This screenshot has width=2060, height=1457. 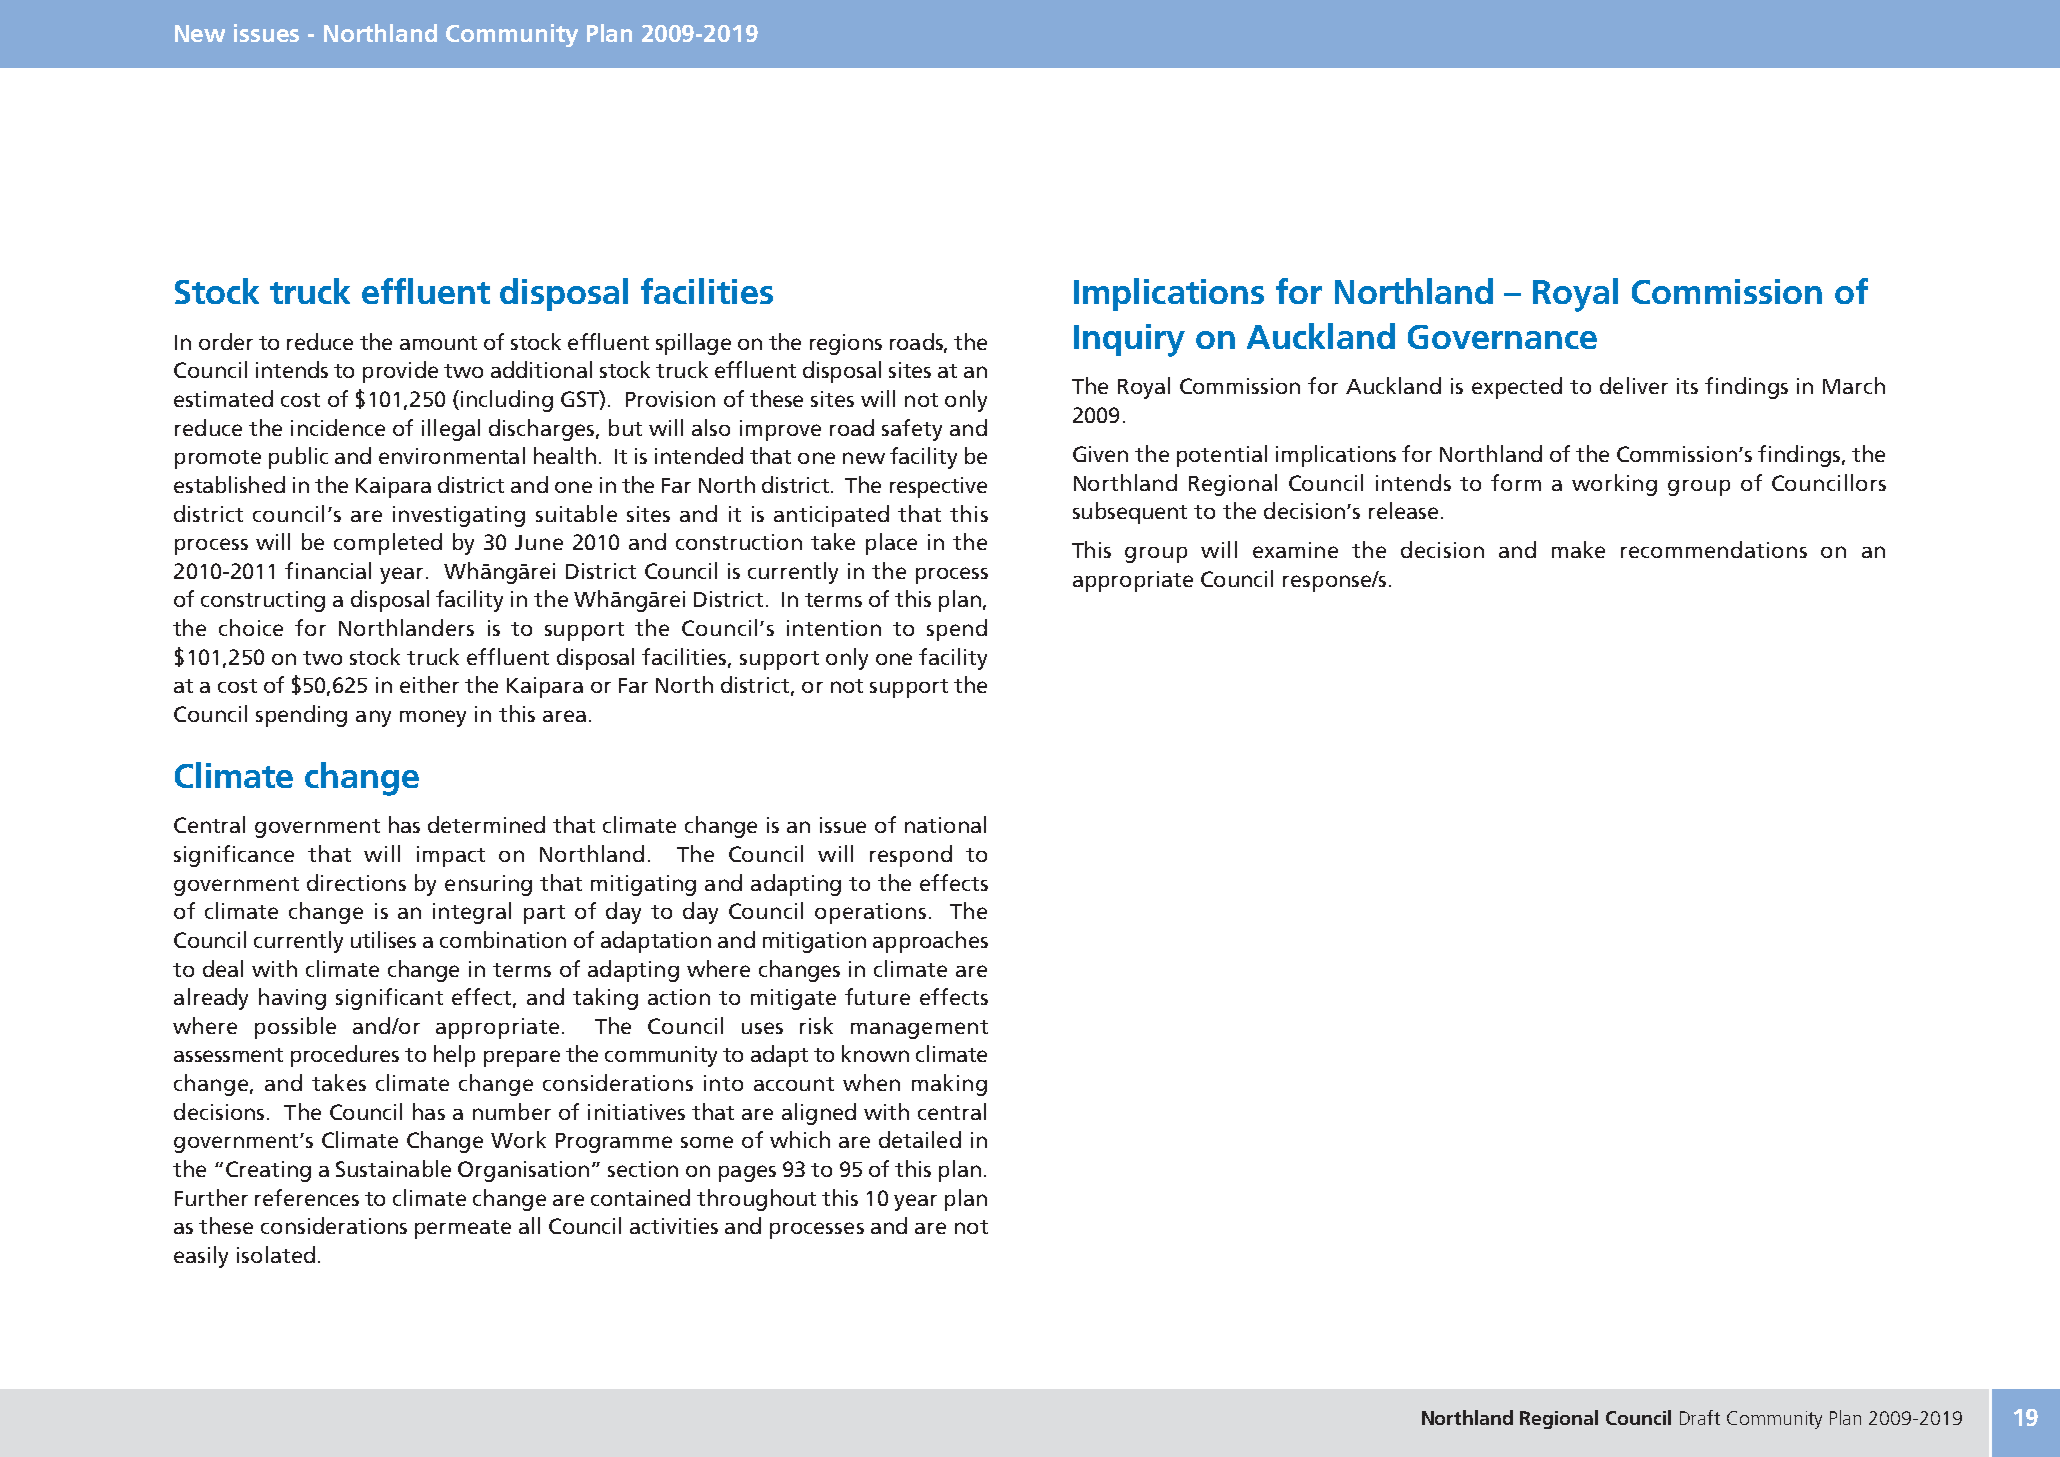 I want to click on deliver, so click(x=1634, y=385).
